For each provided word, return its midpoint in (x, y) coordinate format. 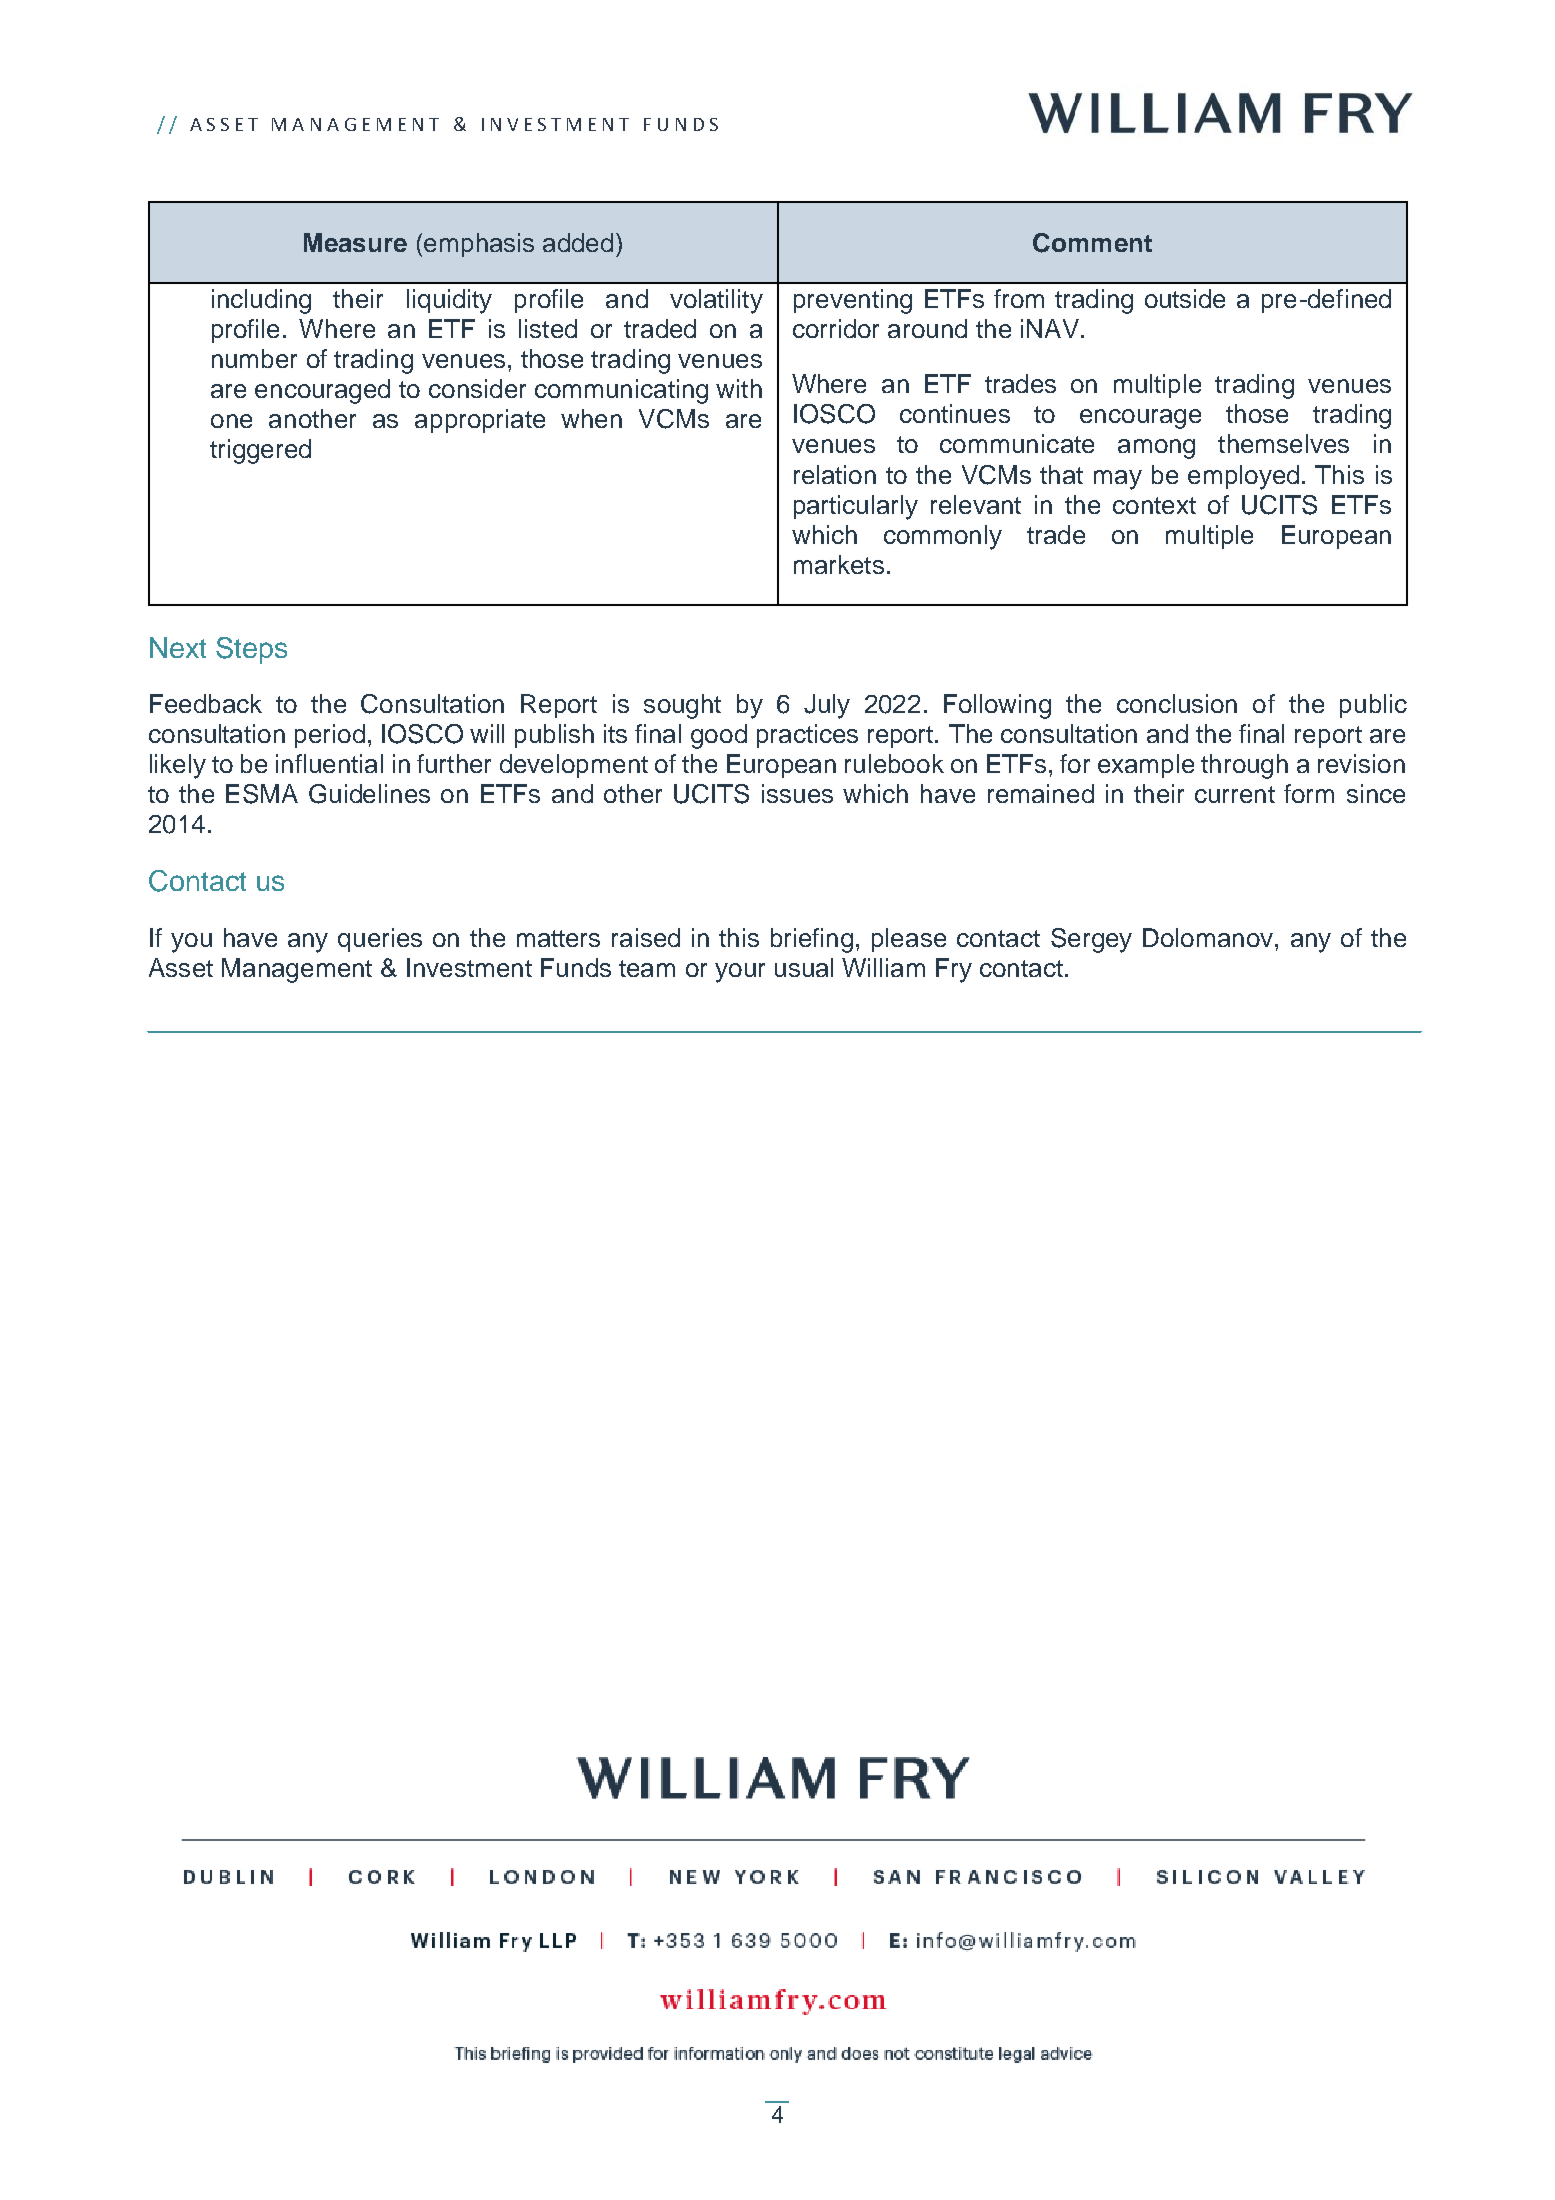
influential (329, 763)
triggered (260, 451)
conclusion (1177, 703)
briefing (812, 940)
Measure (355, 242)
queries (380, 940)
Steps (251, 650)
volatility (716, 301)
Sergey (1091, 940)
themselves (1283, 443)
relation (835, 474)
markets (839, 564)
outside (1185, 298)
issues (797, 793)
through (1244, 766)
